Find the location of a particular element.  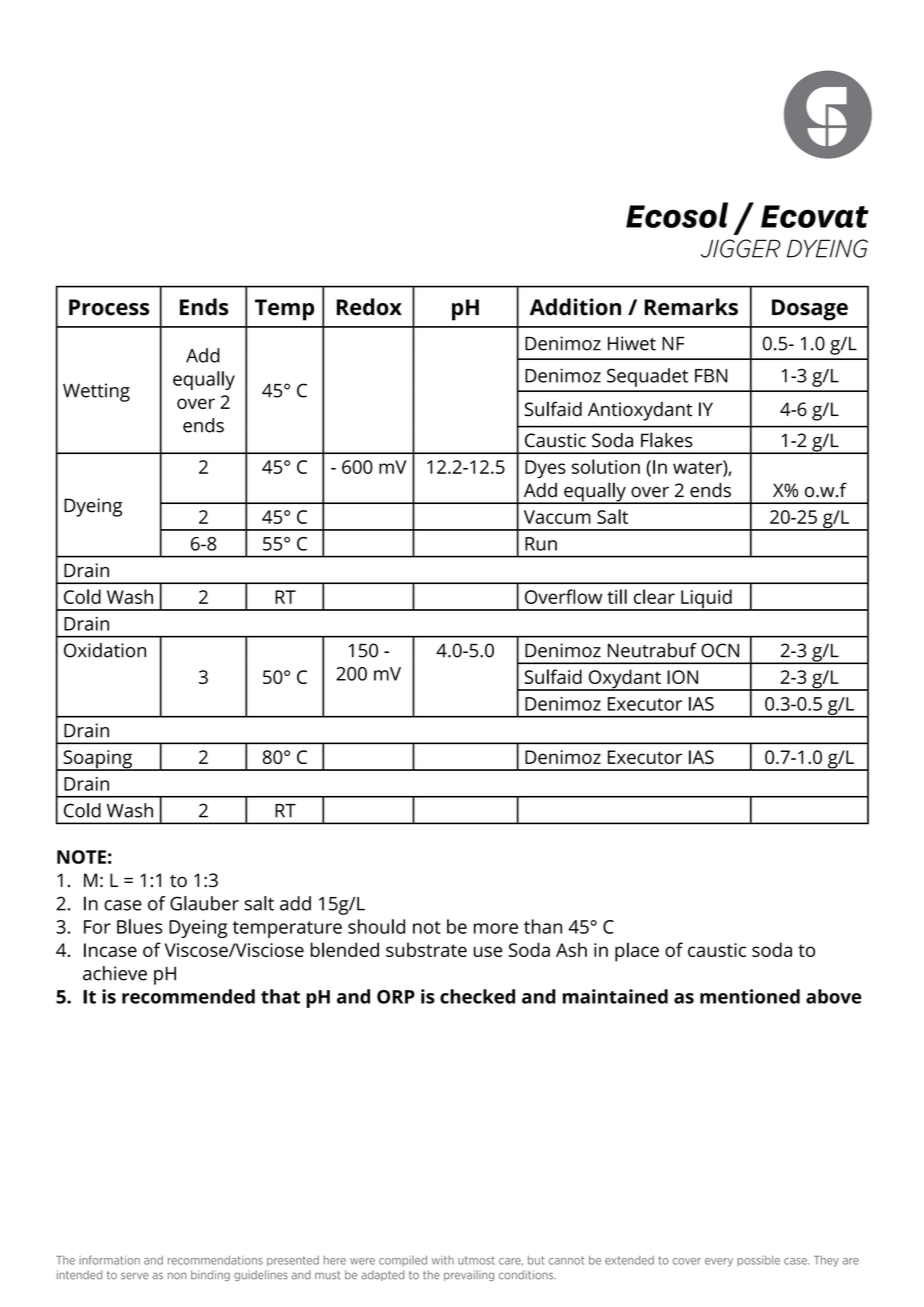

Process is located at coordinates (109, 307).
